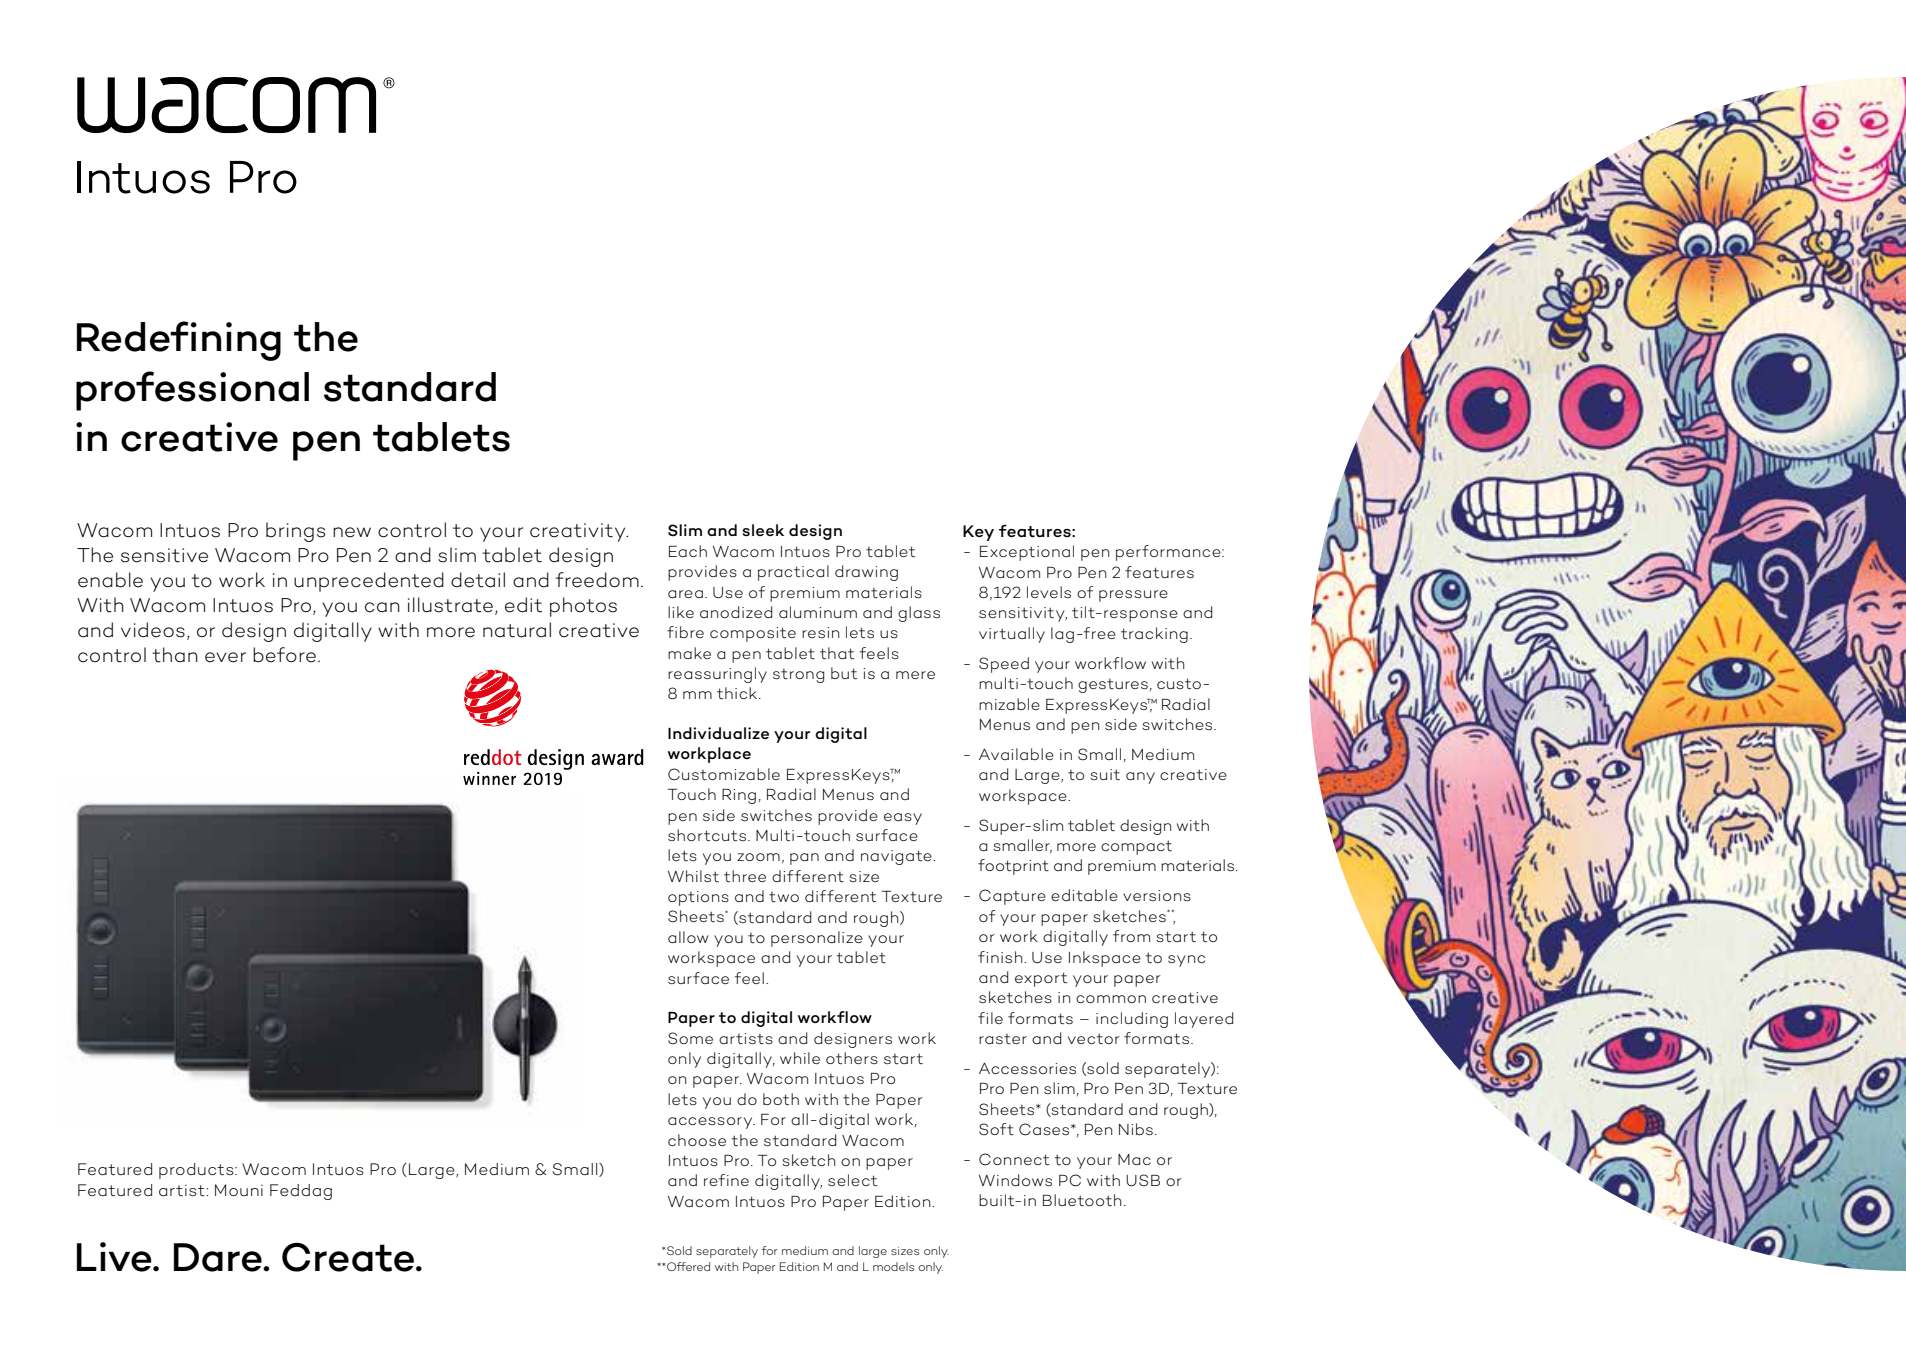 Image resolution: width=1906 pixels, height=1348 pixels. What do you see at coordinates (1082, 1200) in the page?
I see `Bluetooth` at bounding box center [1082, 1200].
